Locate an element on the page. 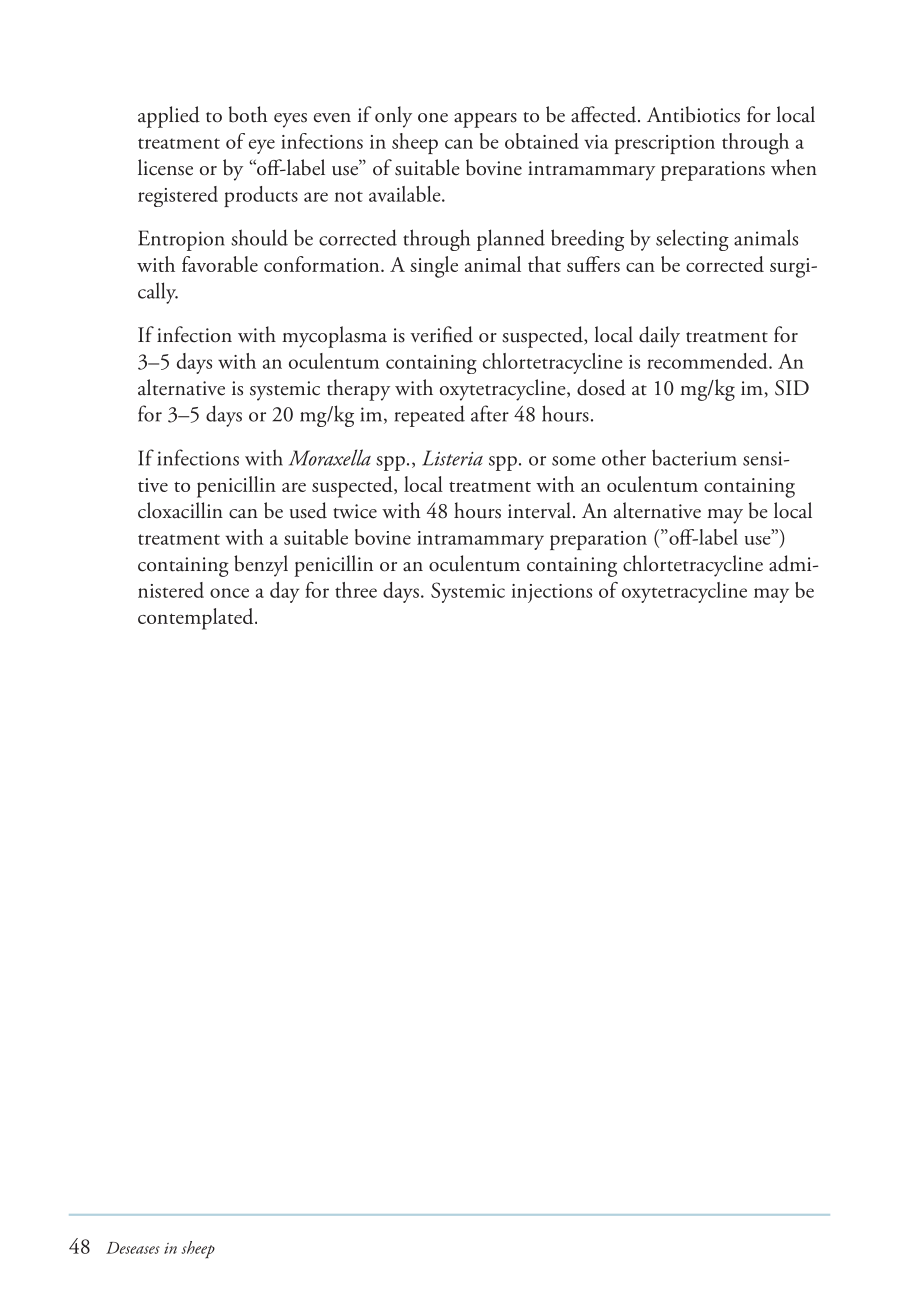 Image resolution: width=924 pixels, height=1311 pixels. contemplated is located at coordinates (197, 619).
